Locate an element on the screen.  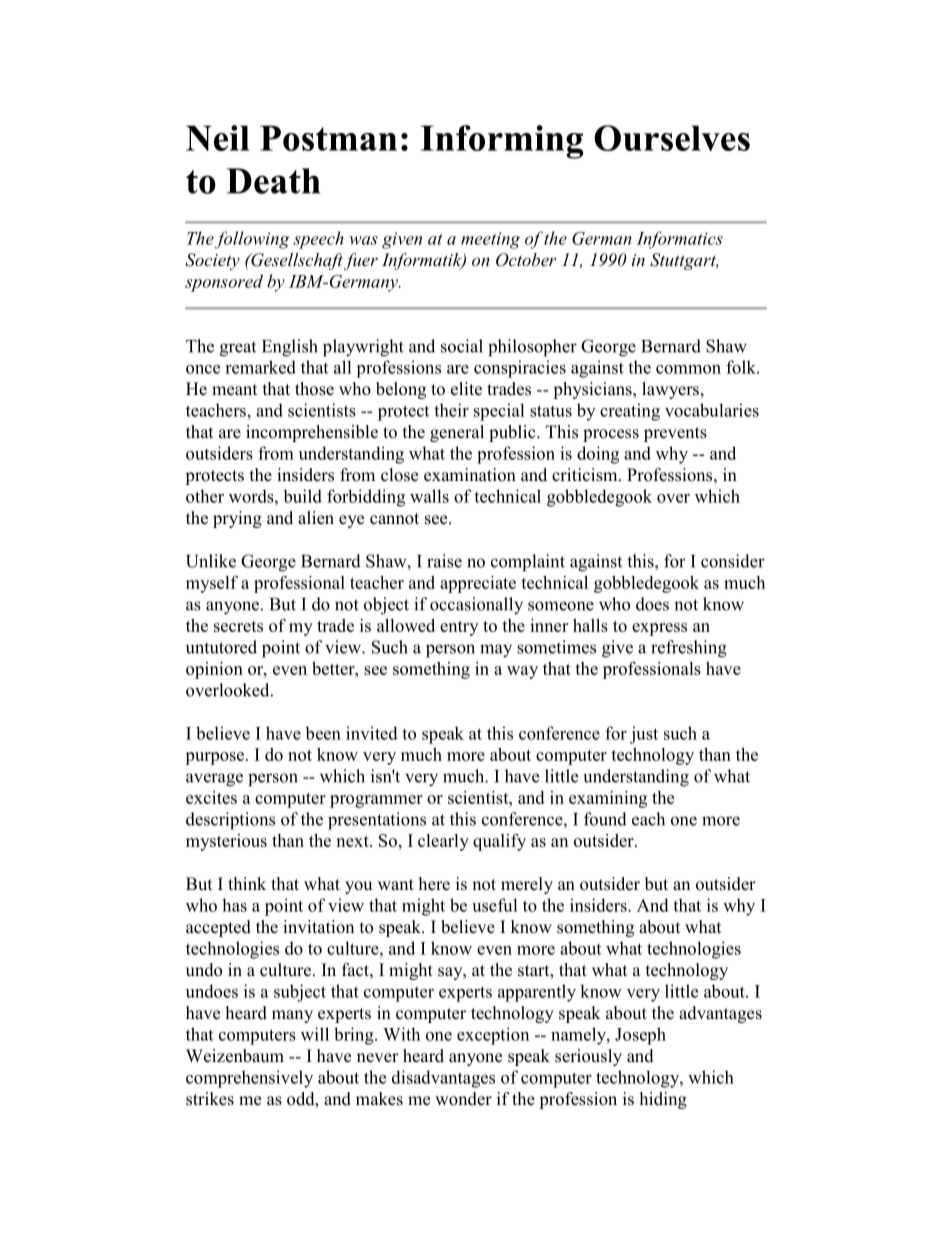
way is located at coordinates (522, 672).
